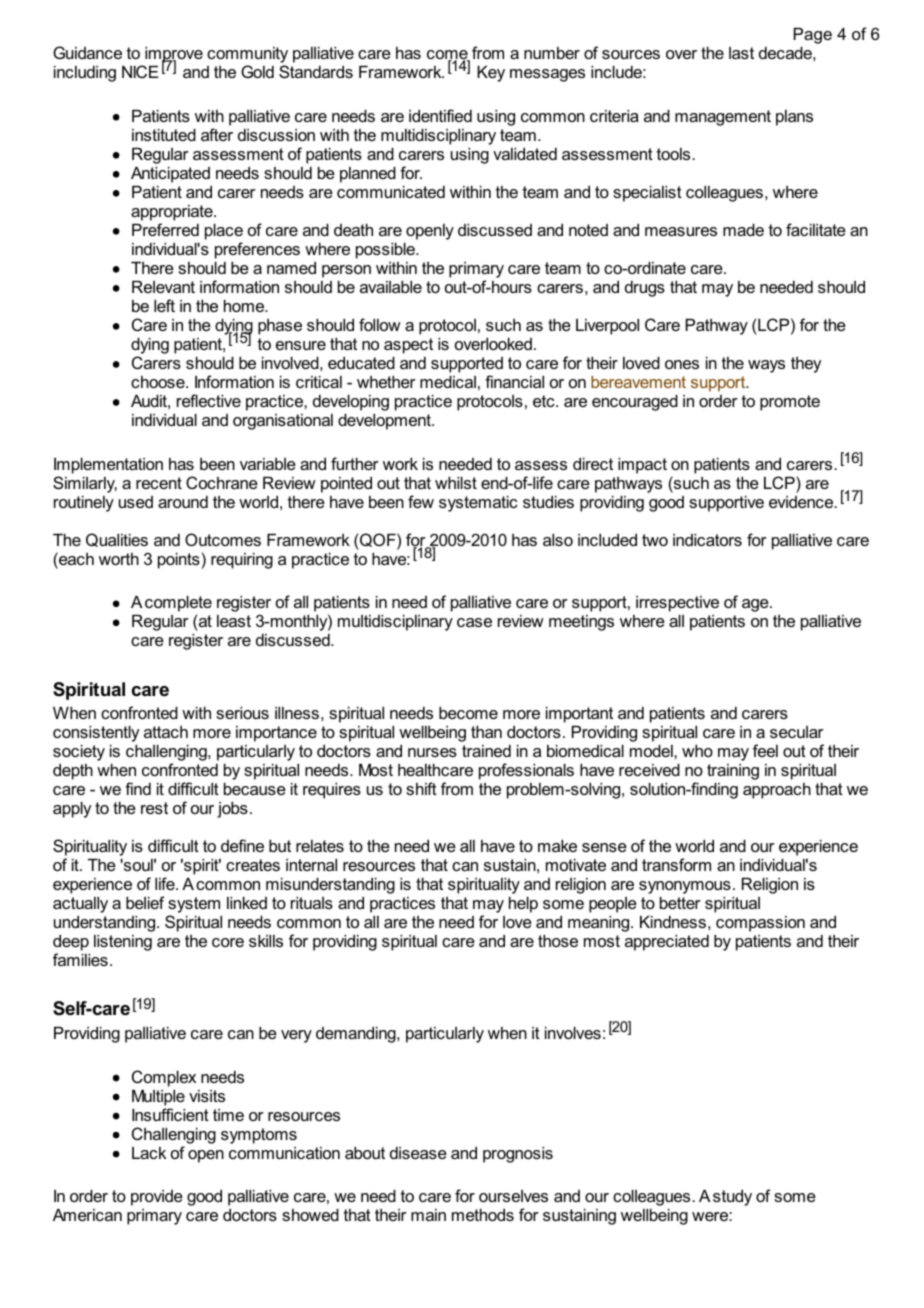 This image has height=1308, width=924. I want to click on training, so click(733, 772).
